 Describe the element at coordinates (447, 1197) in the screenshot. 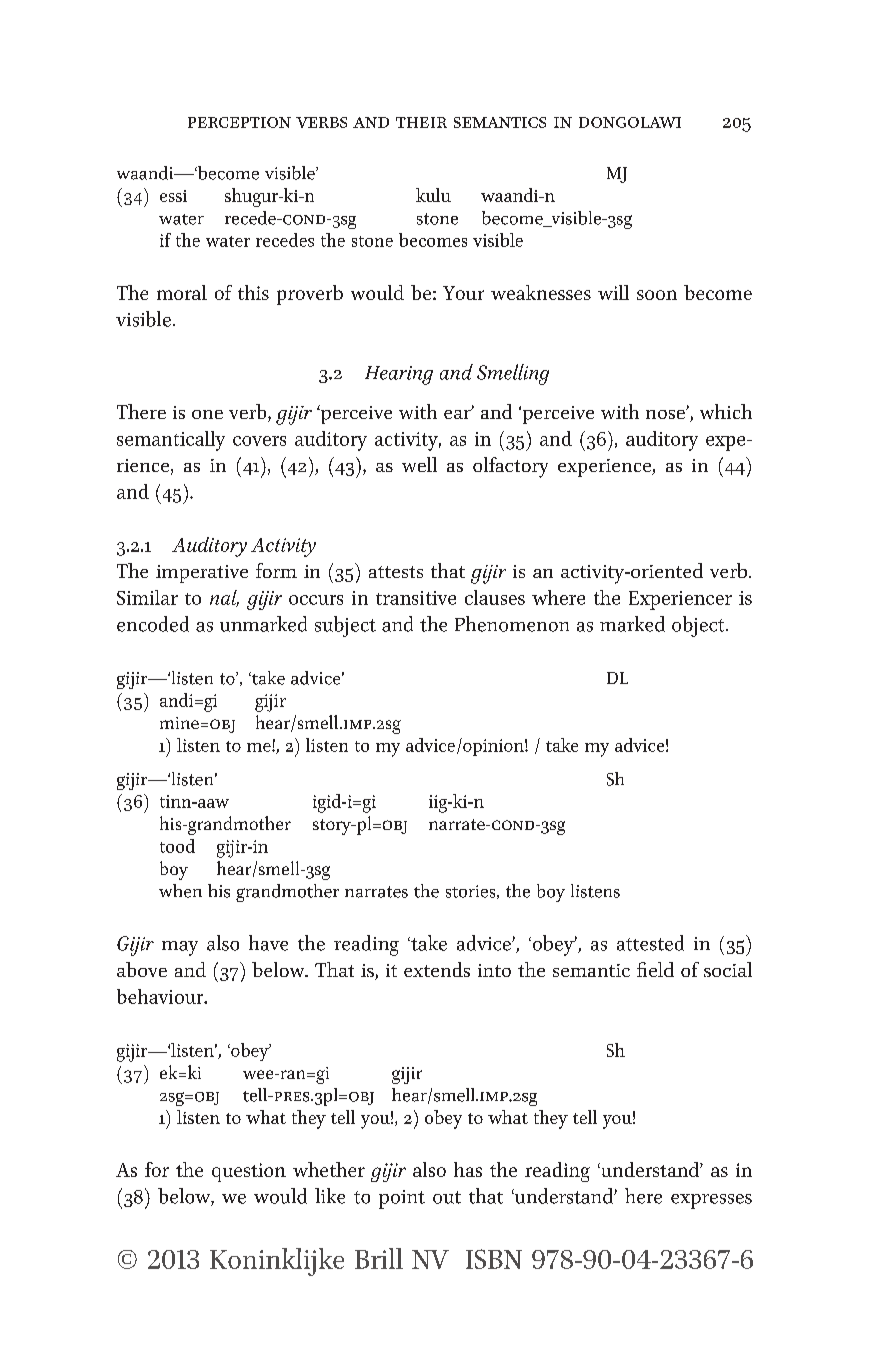

I see `out` at that location.
